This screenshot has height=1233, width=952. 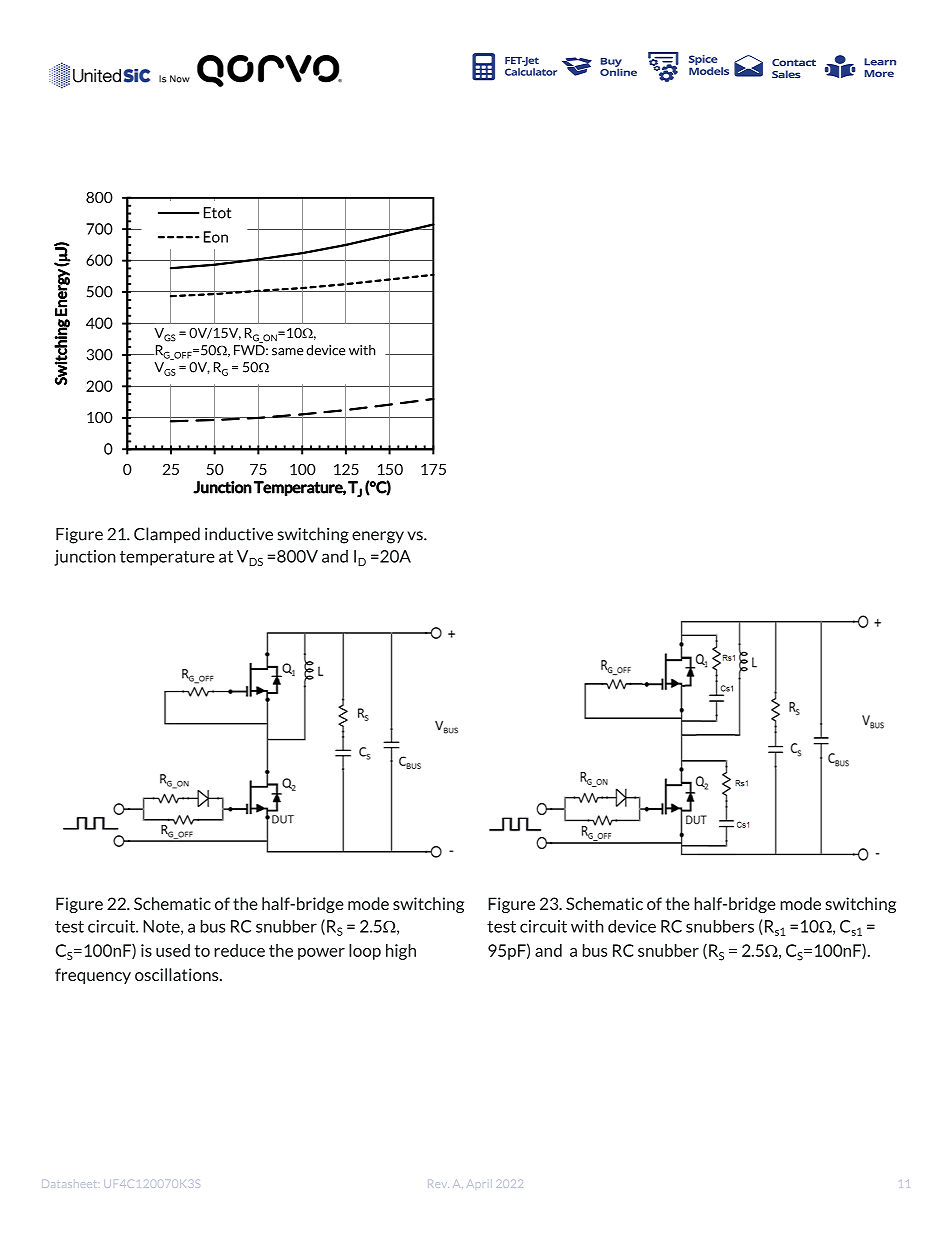 I want to click on high, so click(x=401, y=952).
